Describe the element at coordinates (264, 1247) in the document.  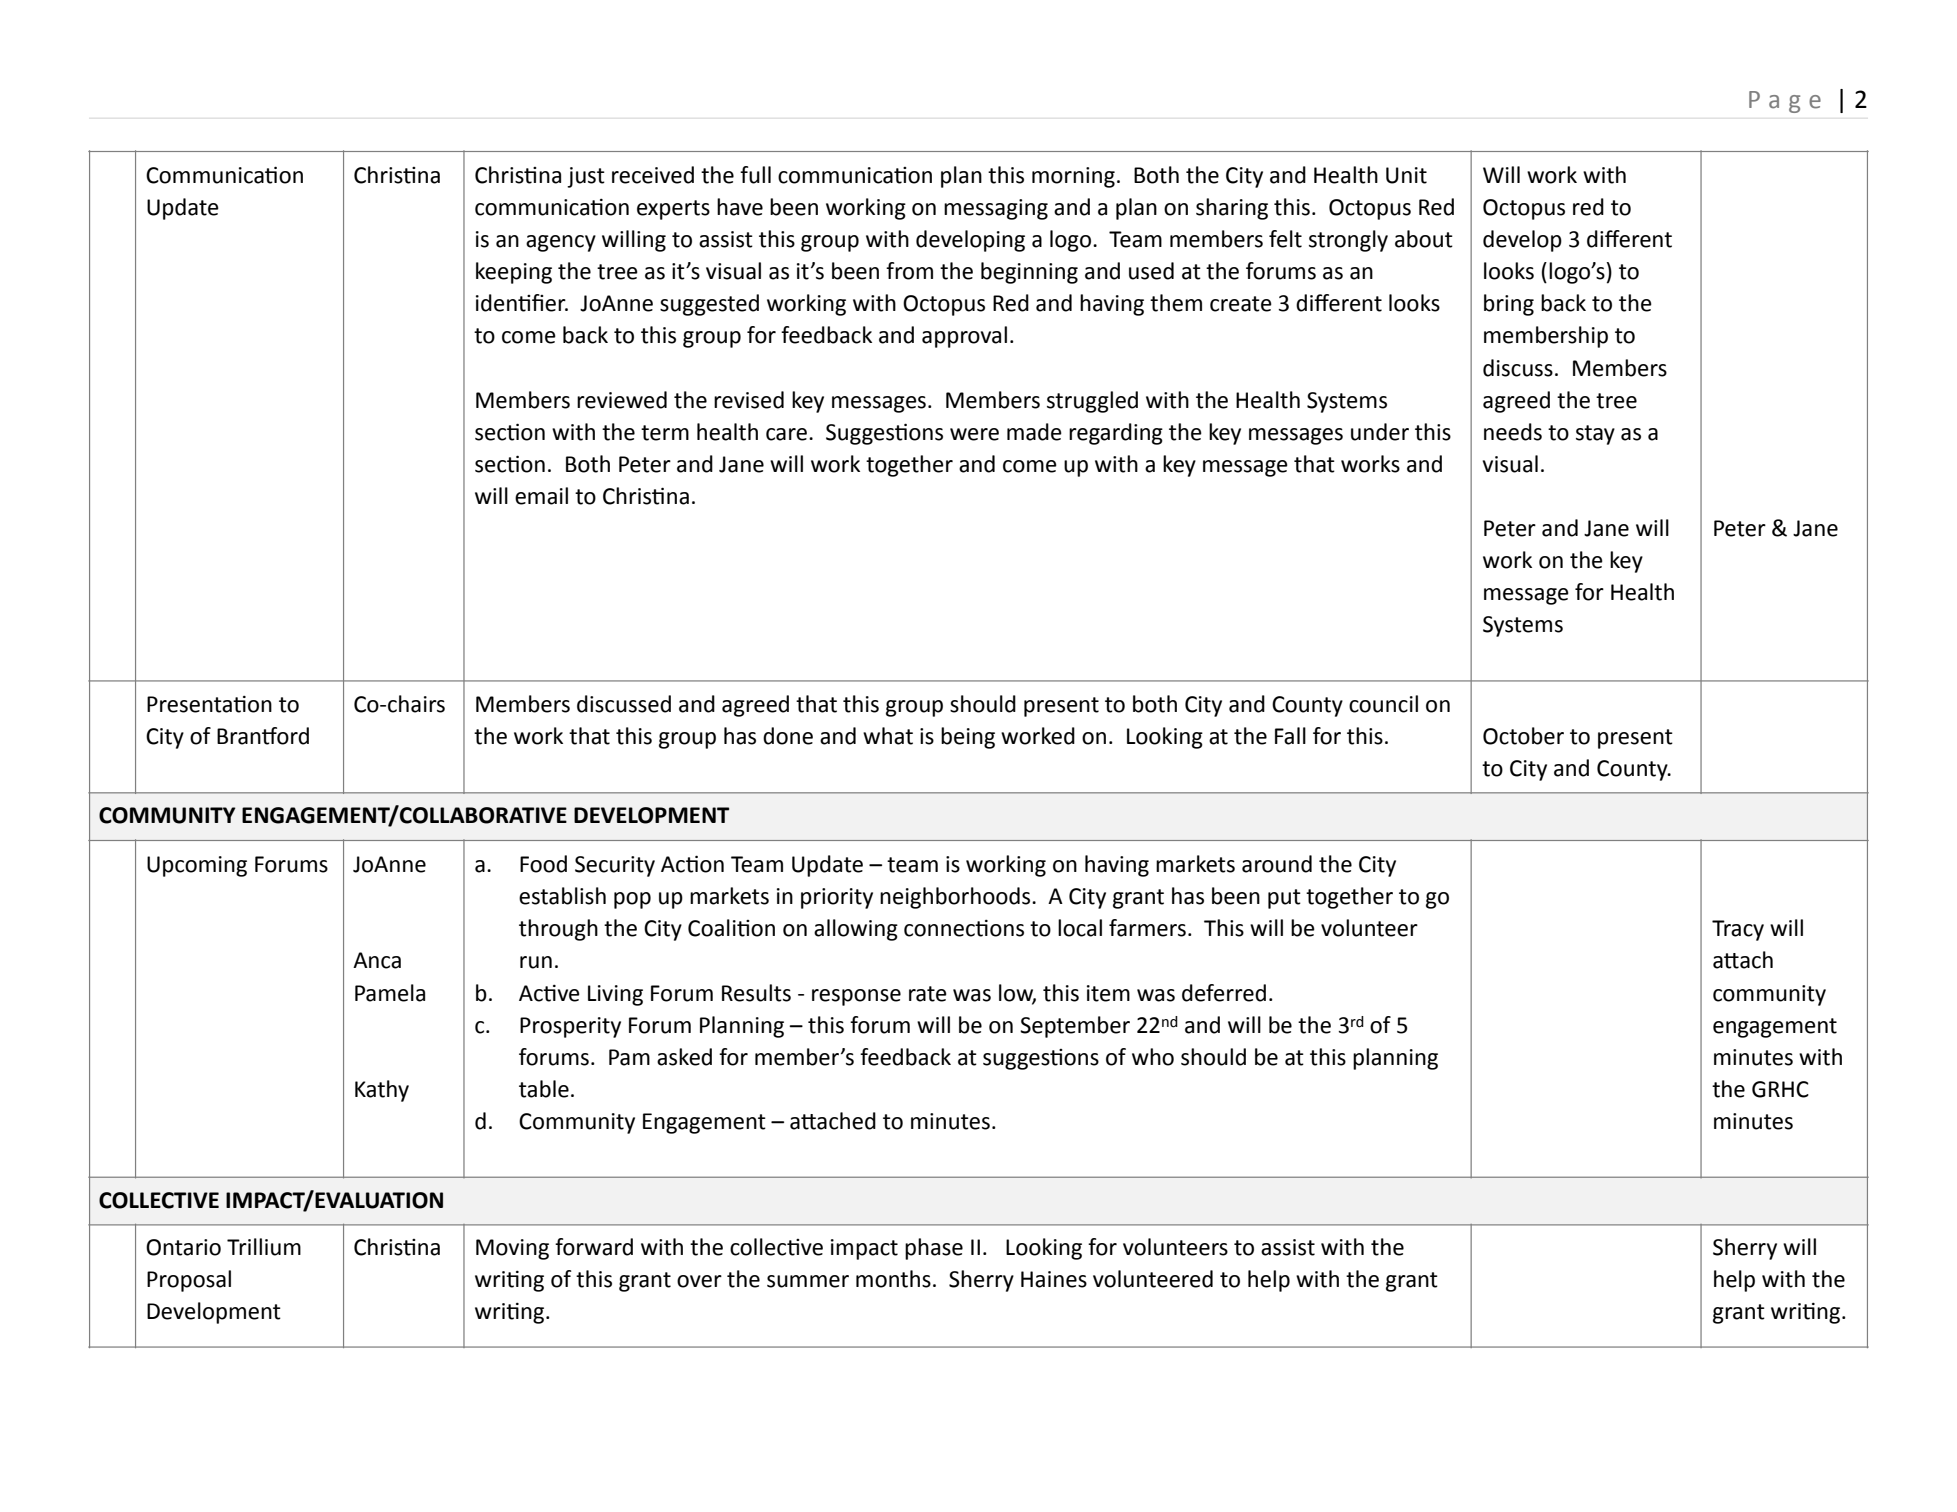
I see `Trillium` at that location.
